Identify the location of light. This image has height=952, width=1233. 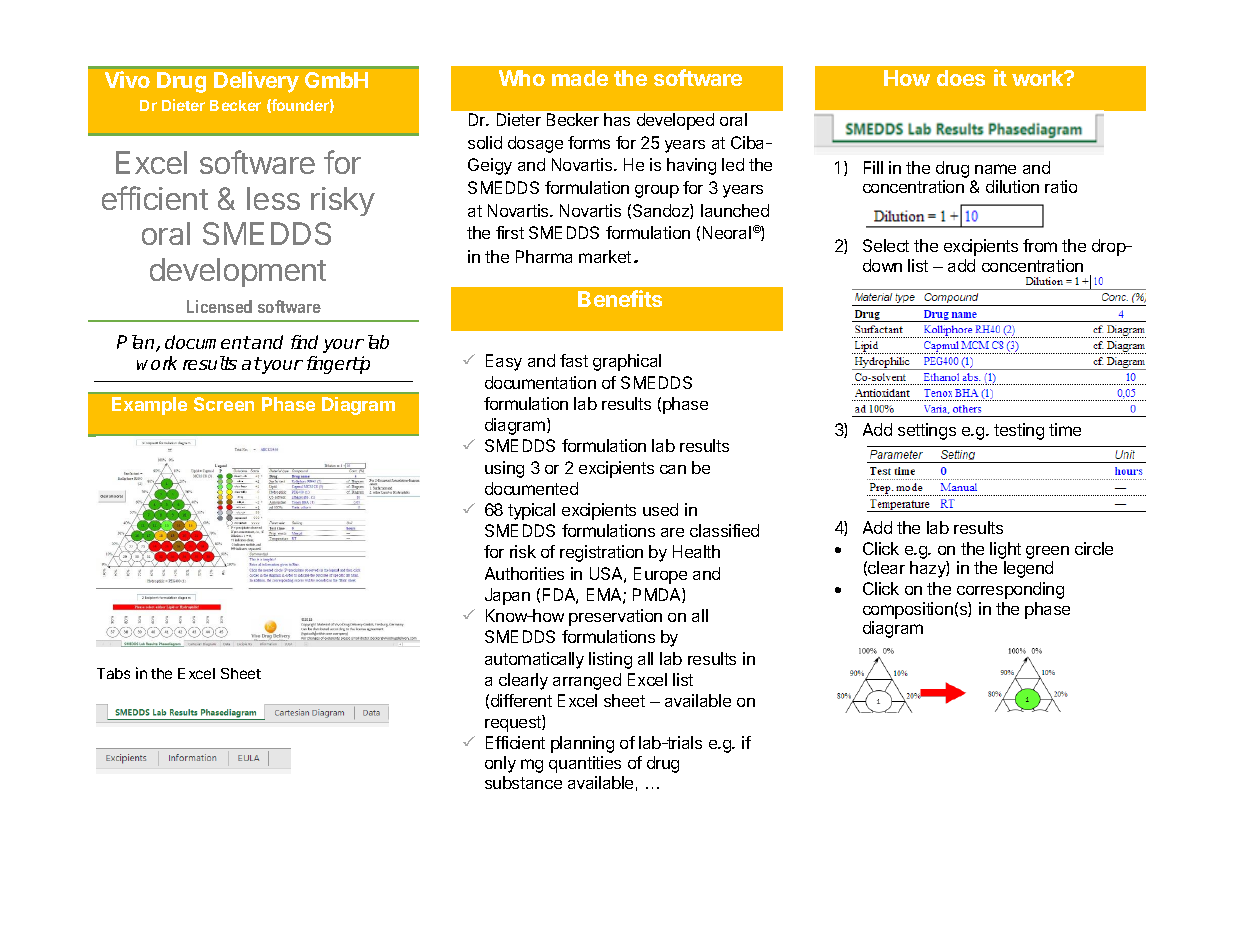
(1005, 550).
